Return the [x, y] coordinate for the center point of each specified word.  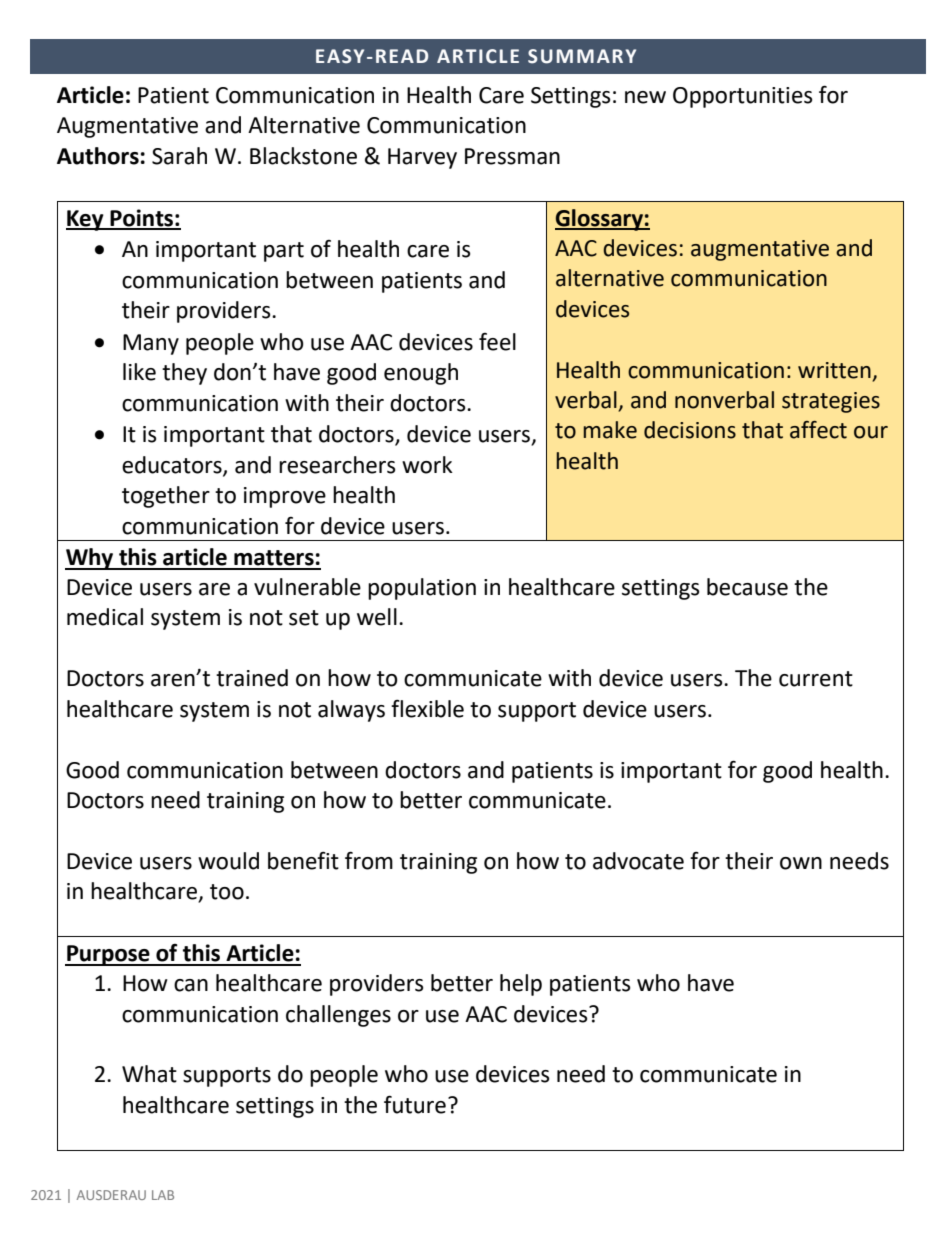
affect [818, 430]
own [801, 863]
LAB [163, 1195]
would [228, 861]
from [369, 860]
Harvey [422, 158]
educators [173, 465]
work [427, 465]
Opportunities [743, 97]
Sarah [179, 156]
